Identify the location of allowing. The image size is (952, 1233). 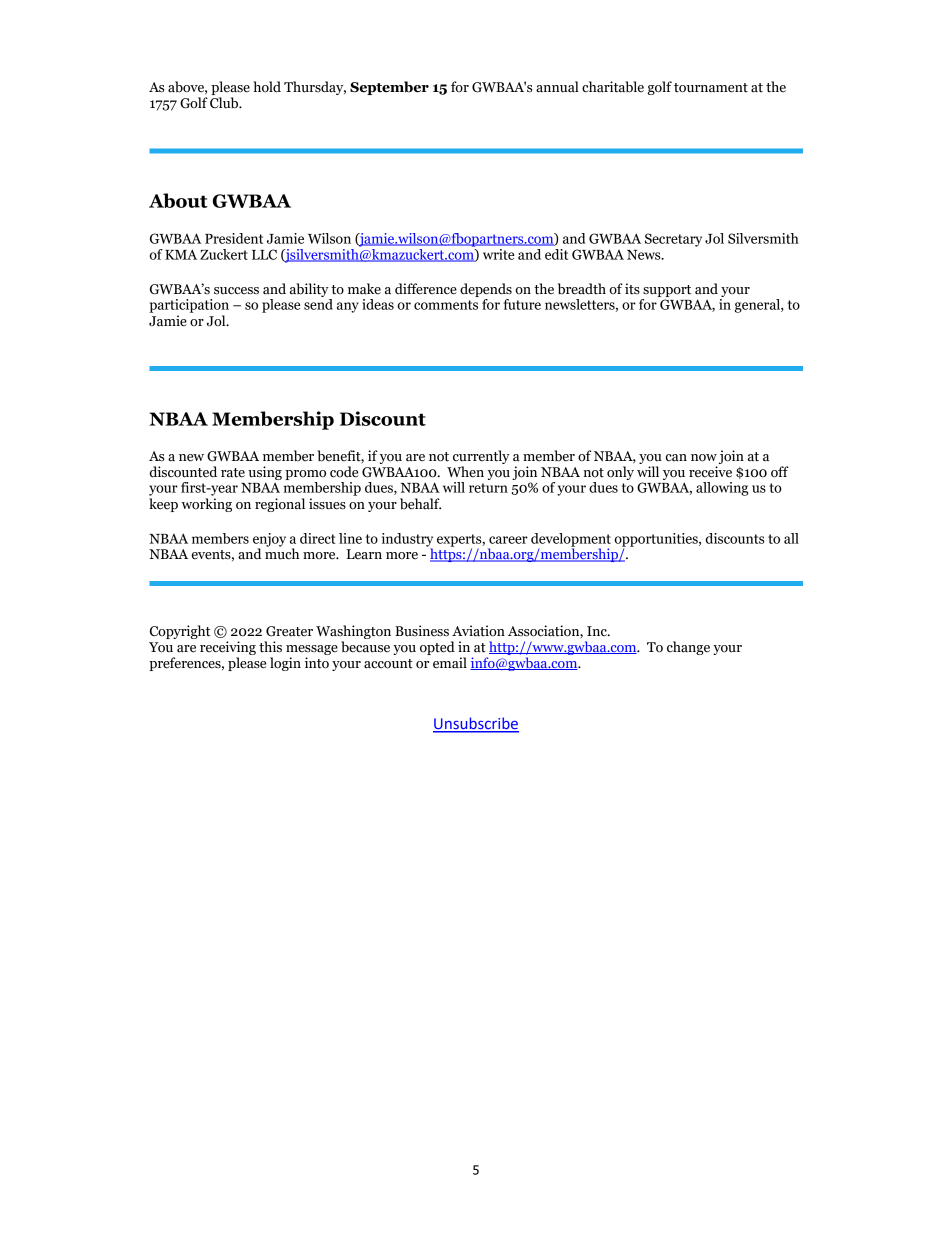
(722, 489).
